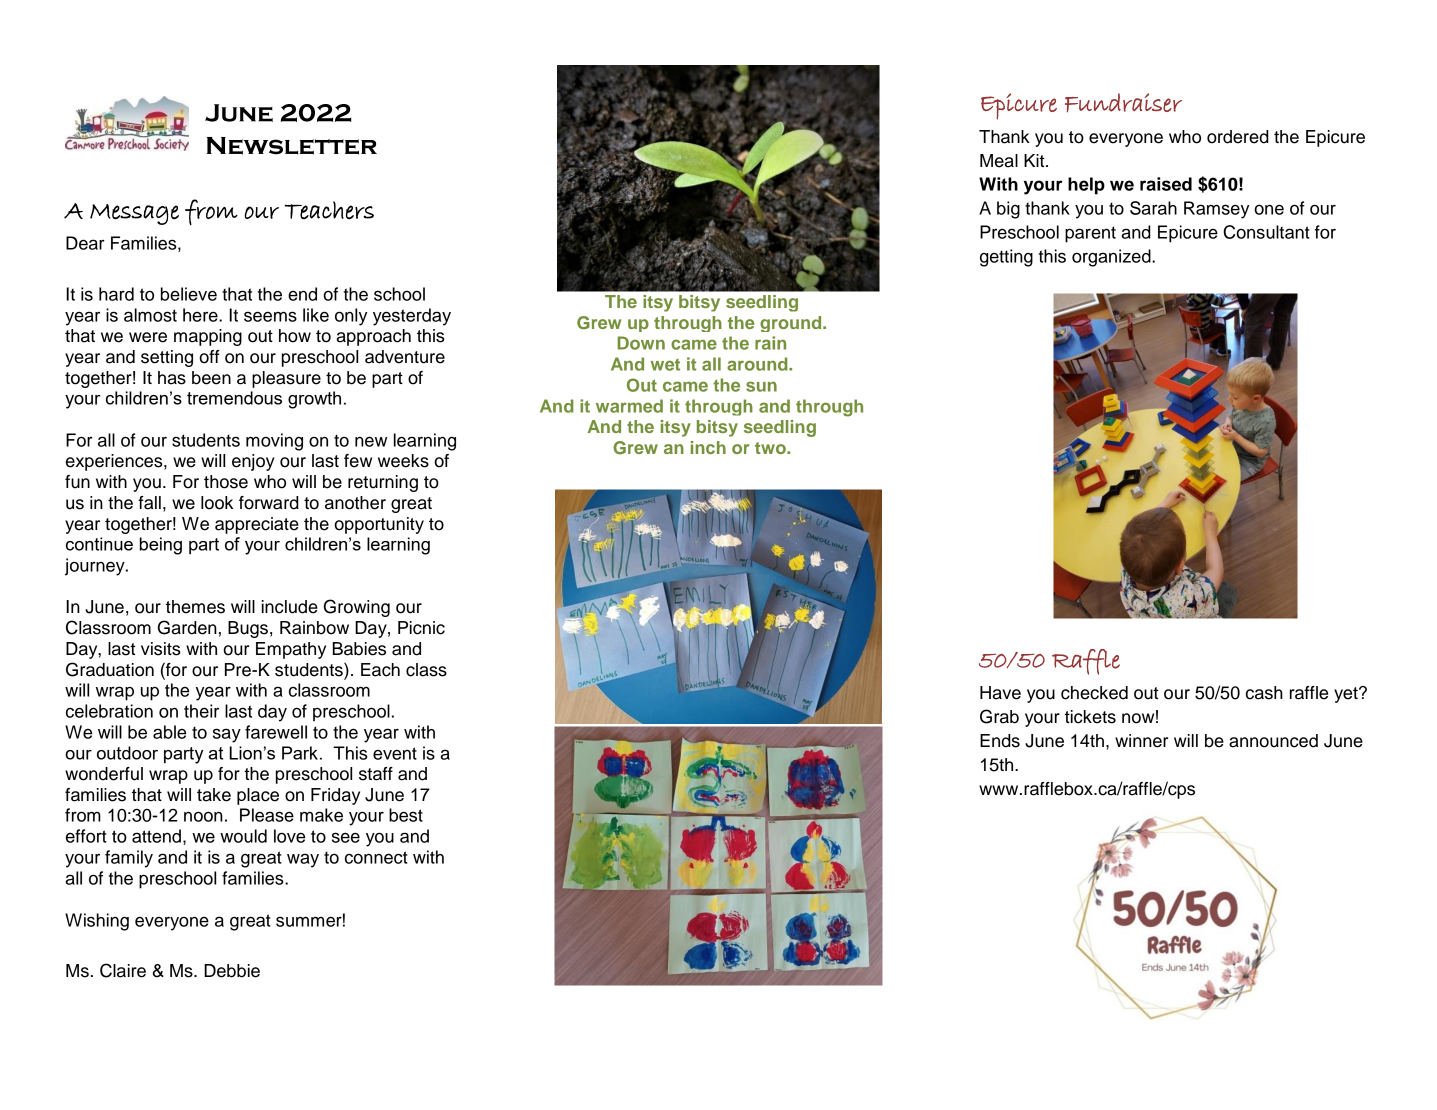  Describe the element at coordinates (292, 146) in the screenshot. I see `Newsletter` at that location.
